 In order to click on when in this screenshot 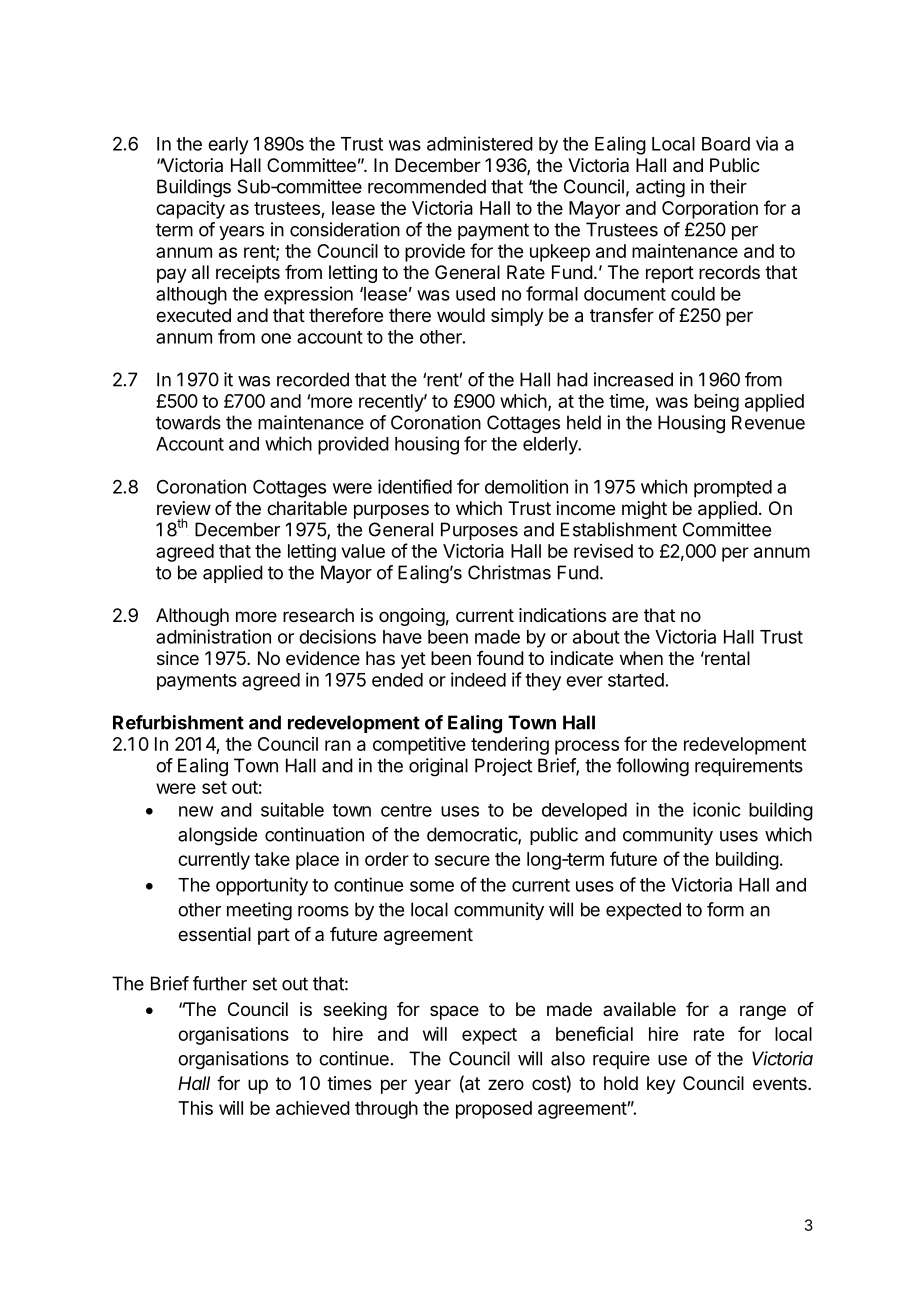, I will do `click(641, 658)`.
